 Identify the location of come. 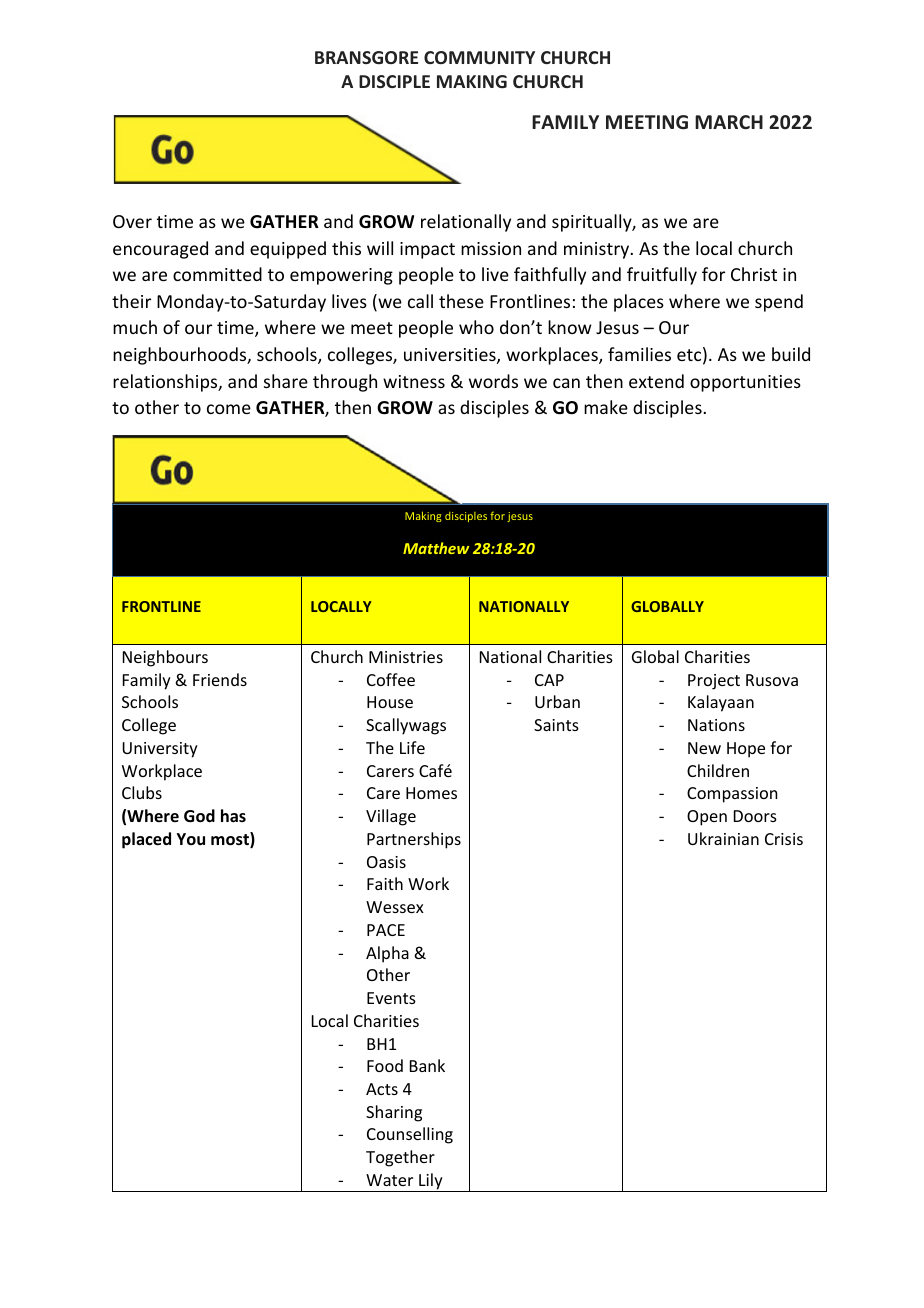
(229, 409).
